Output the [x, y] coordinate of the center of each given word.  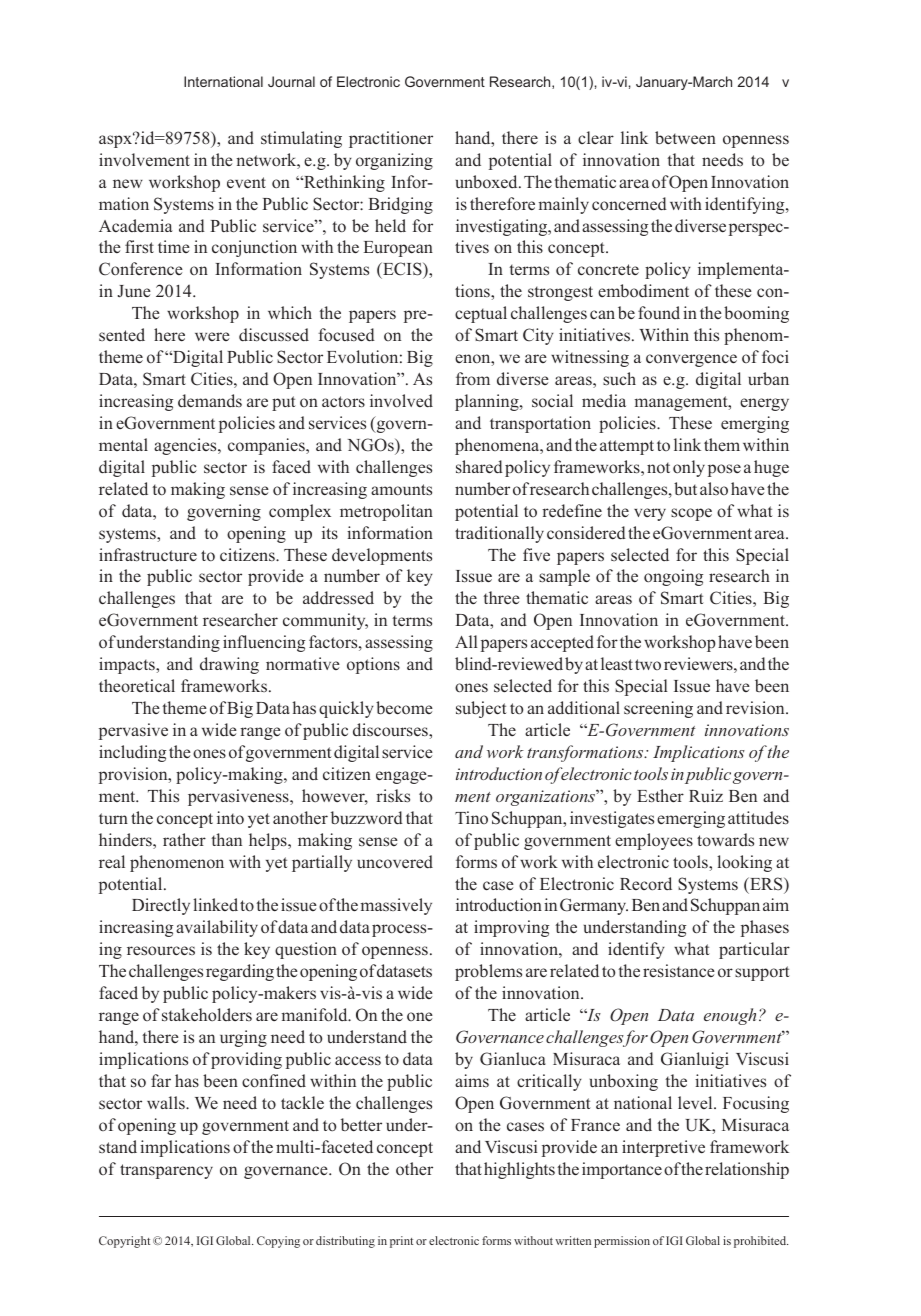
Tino [471, 817]
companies [267, 446]
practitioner [391, 139]
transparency [166, 1171]
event [246, 182]
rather [184, 839]
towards [725, 840]
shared [479, 467]
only [689, 468]
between [685, 138]
